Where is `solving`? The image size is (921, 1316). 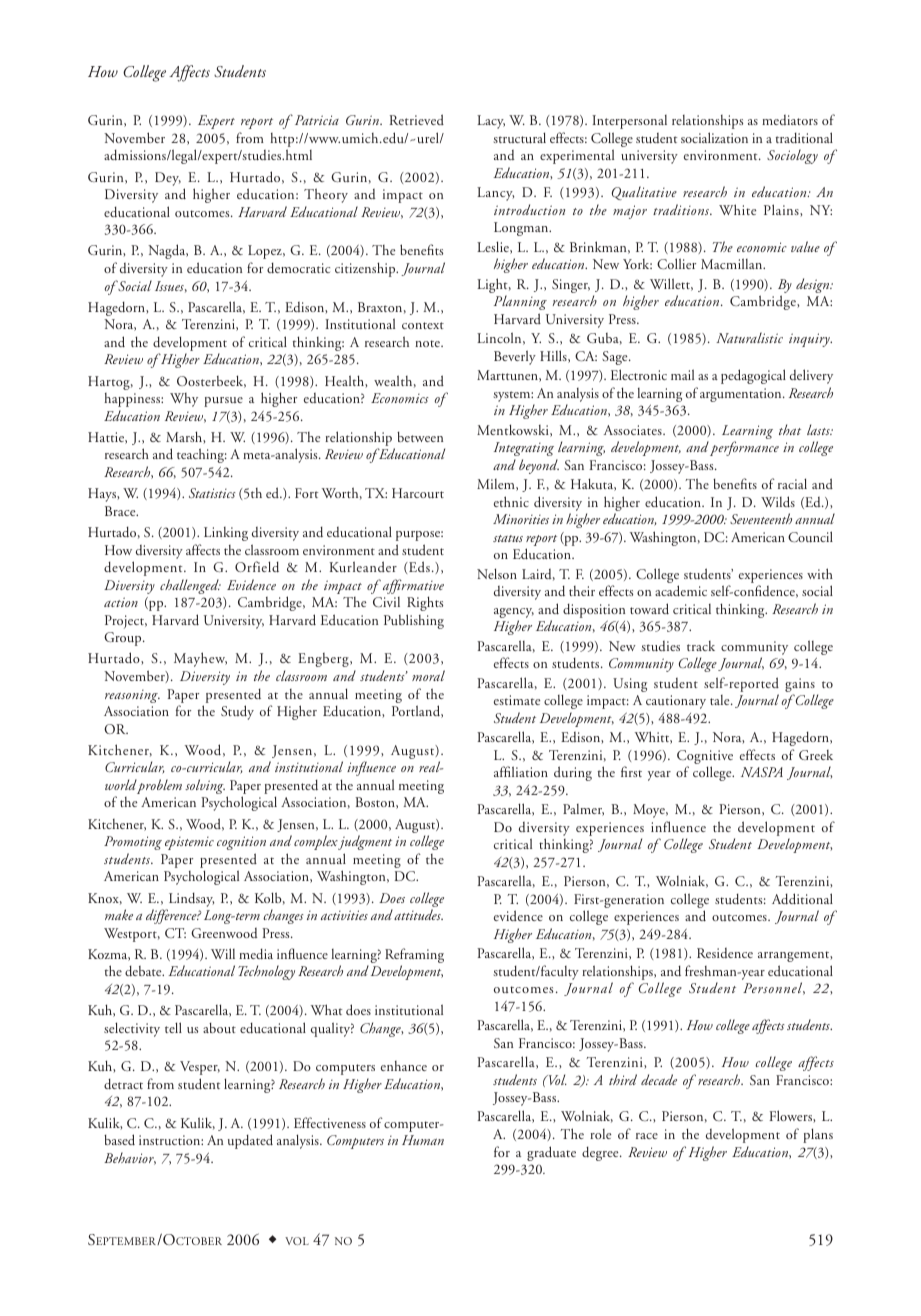
solving is located at coordinates (205, 786).
